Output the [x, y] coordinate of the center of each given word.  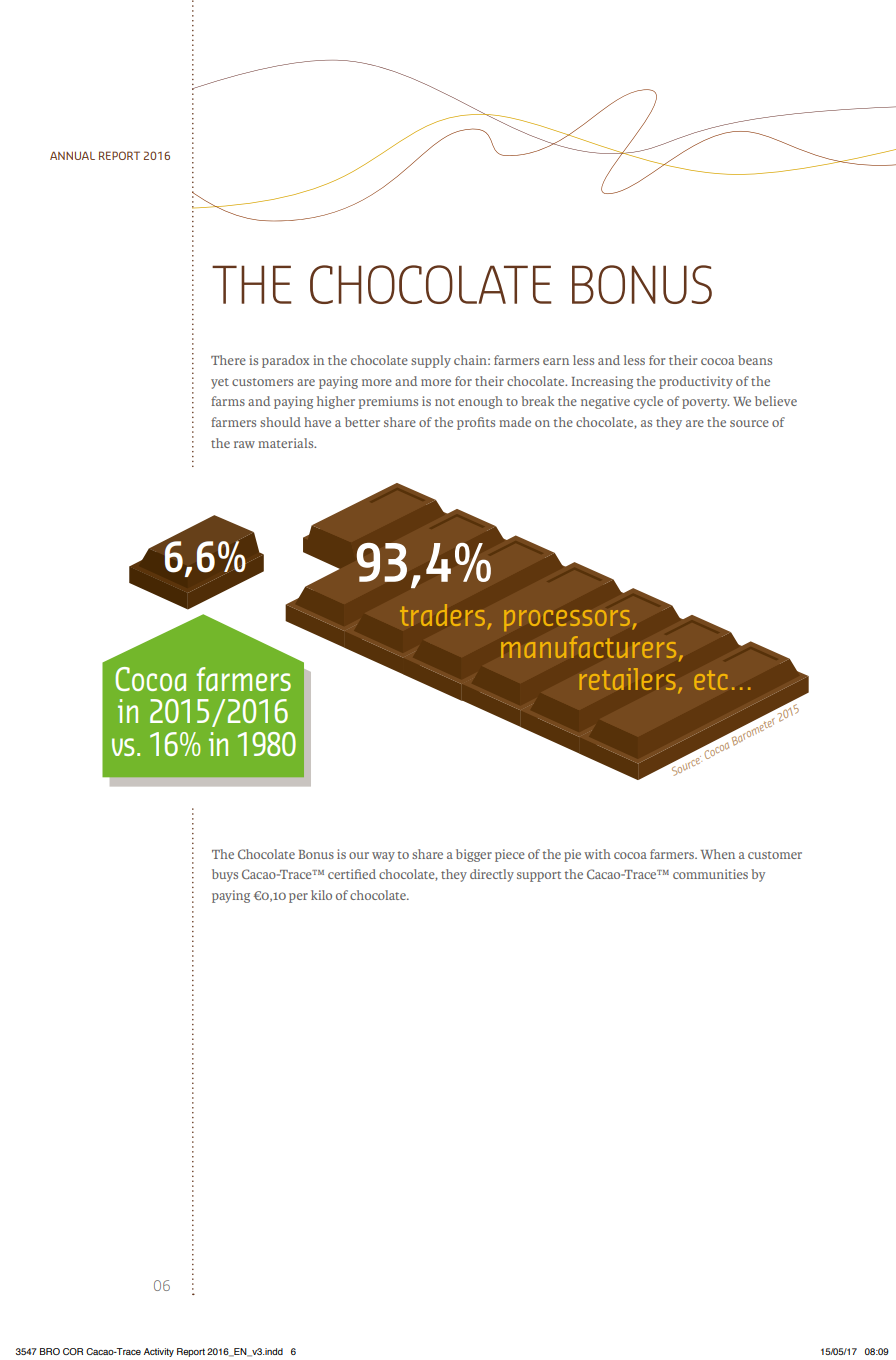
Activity [159, 1352]
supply [431, 361]
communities [710, 874]
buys [225, 875]
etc [711, 680]
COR [73, 1351]
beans [755, 360]
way [383, 857]
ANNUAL [72, 155]
